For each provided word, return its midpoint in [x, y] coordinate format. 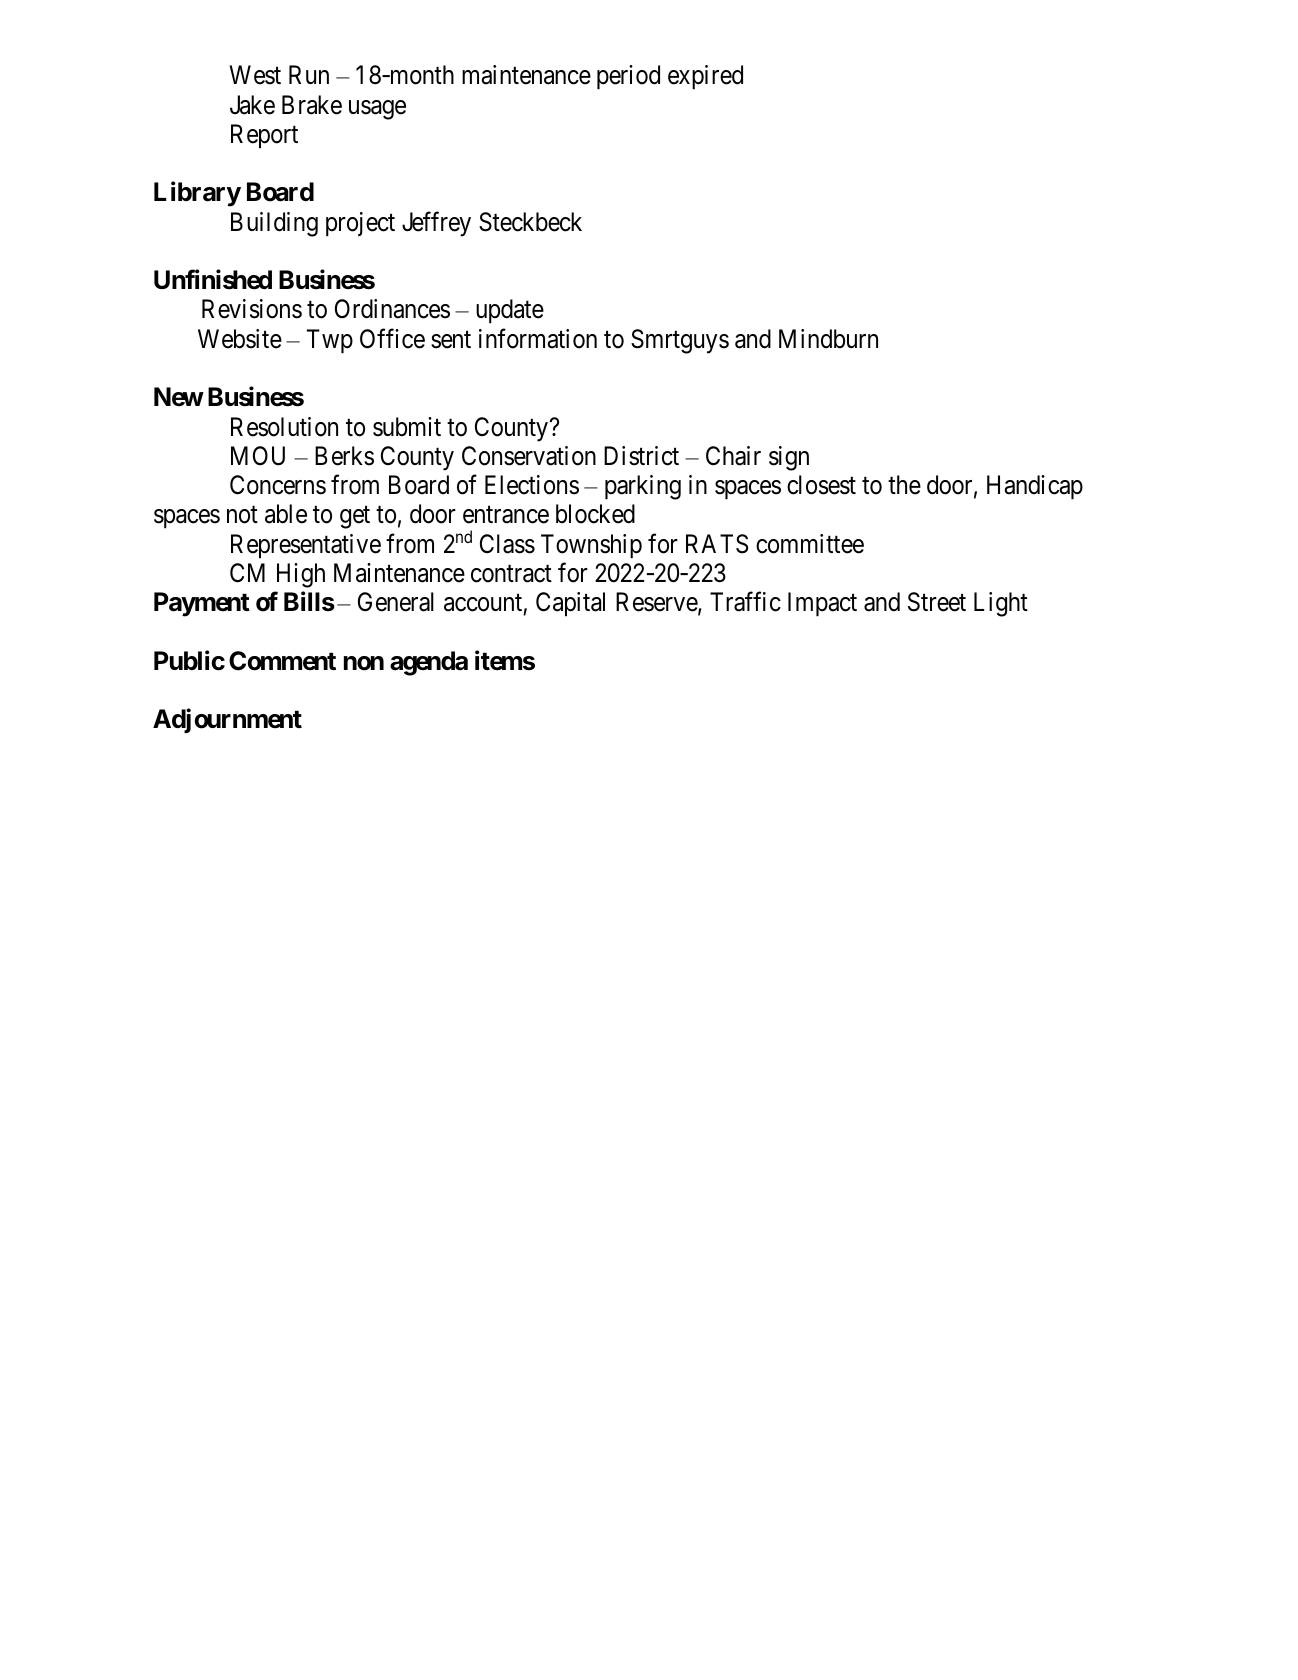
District [641, 456]
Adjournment [227, 721]
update [510, 311]
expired [705, 77]
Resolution [284, 427]
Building [274, 224]
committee [810, 544]
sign [789, 458]
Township [591, 546]
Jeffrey [436, 224]
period [628, 77]
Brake [312, 105]
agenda [429, 663]
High [301, 575]
